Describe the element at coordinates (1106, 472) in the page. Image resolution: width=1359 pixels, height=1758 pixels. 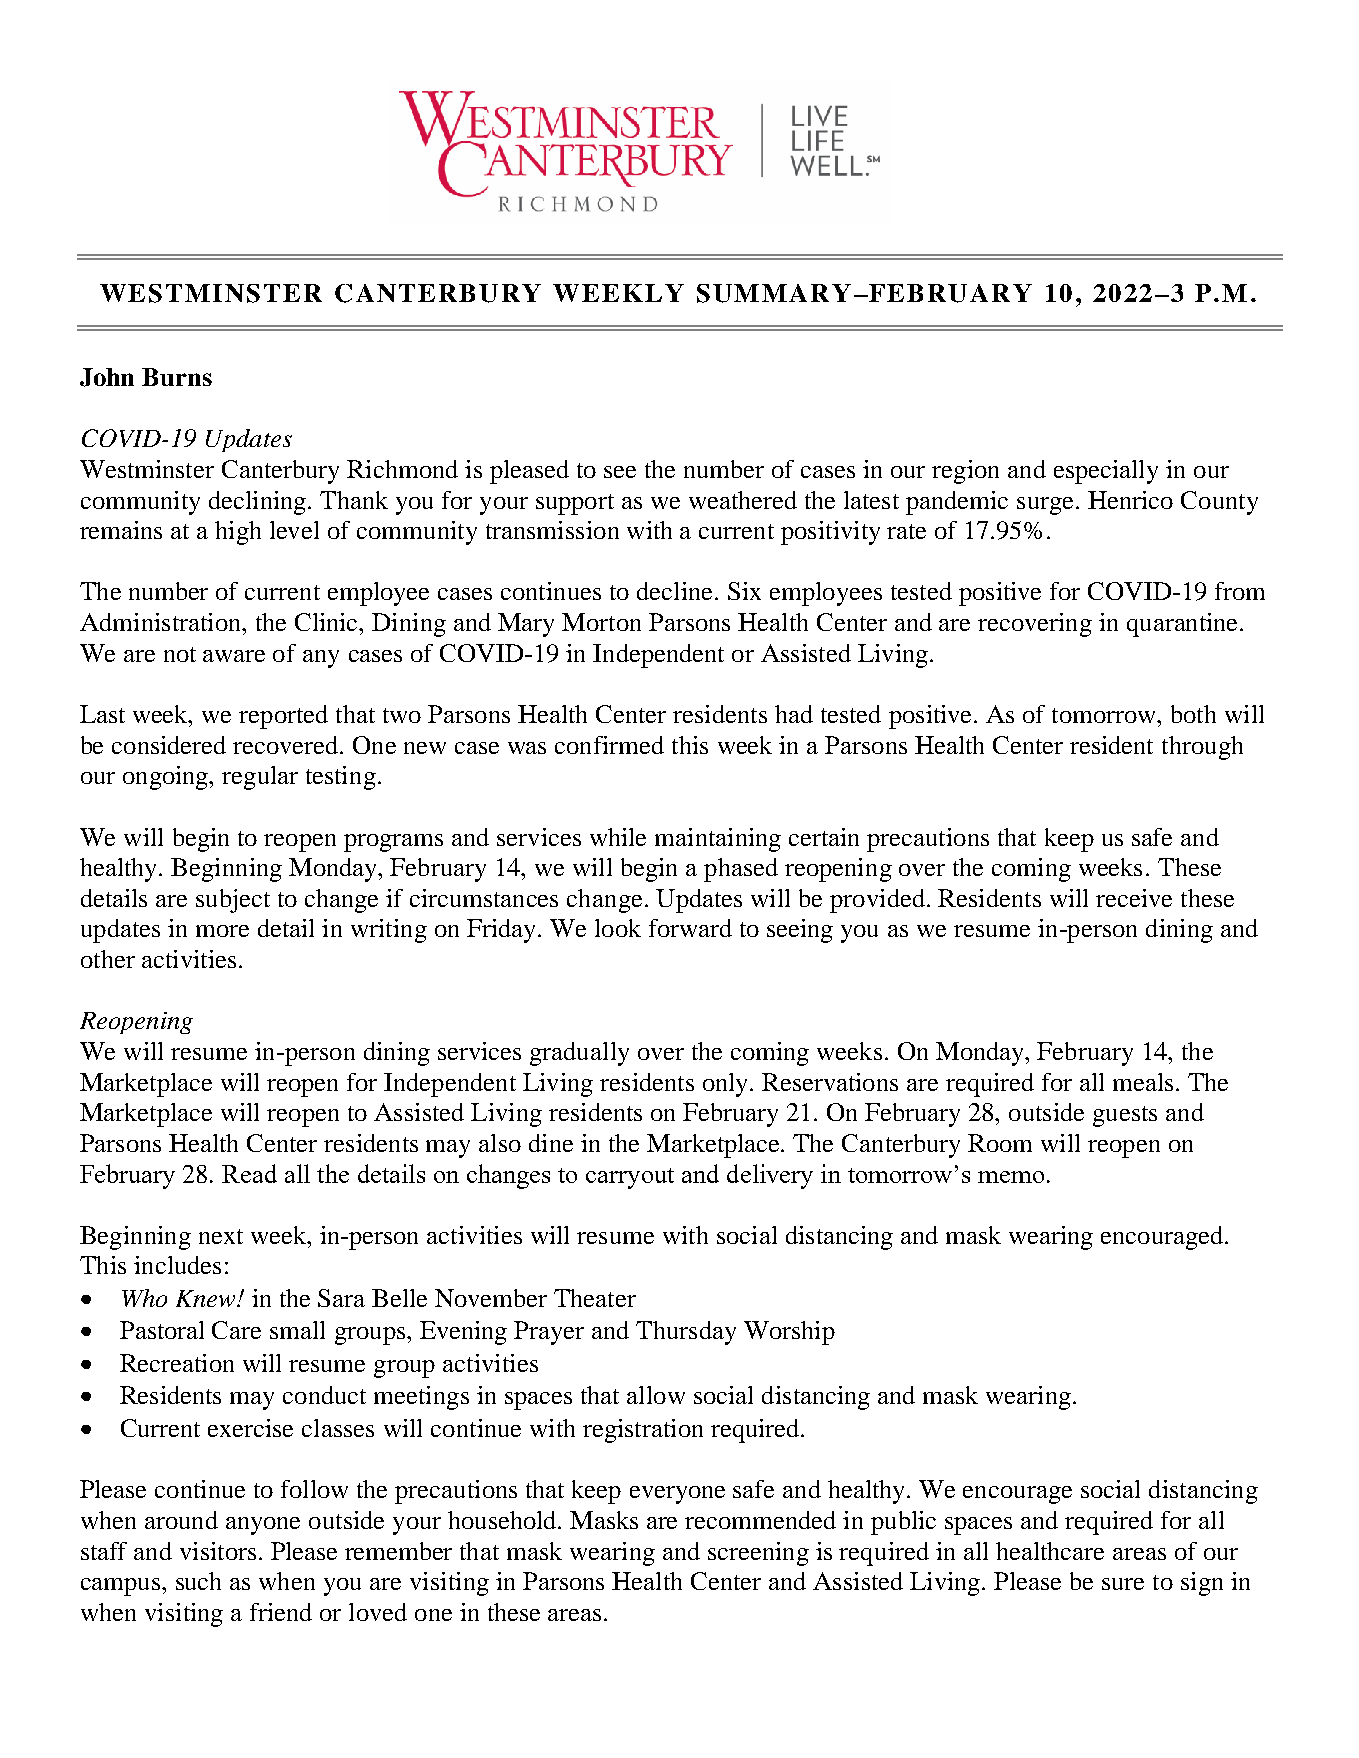
I see `especially` at that location.
